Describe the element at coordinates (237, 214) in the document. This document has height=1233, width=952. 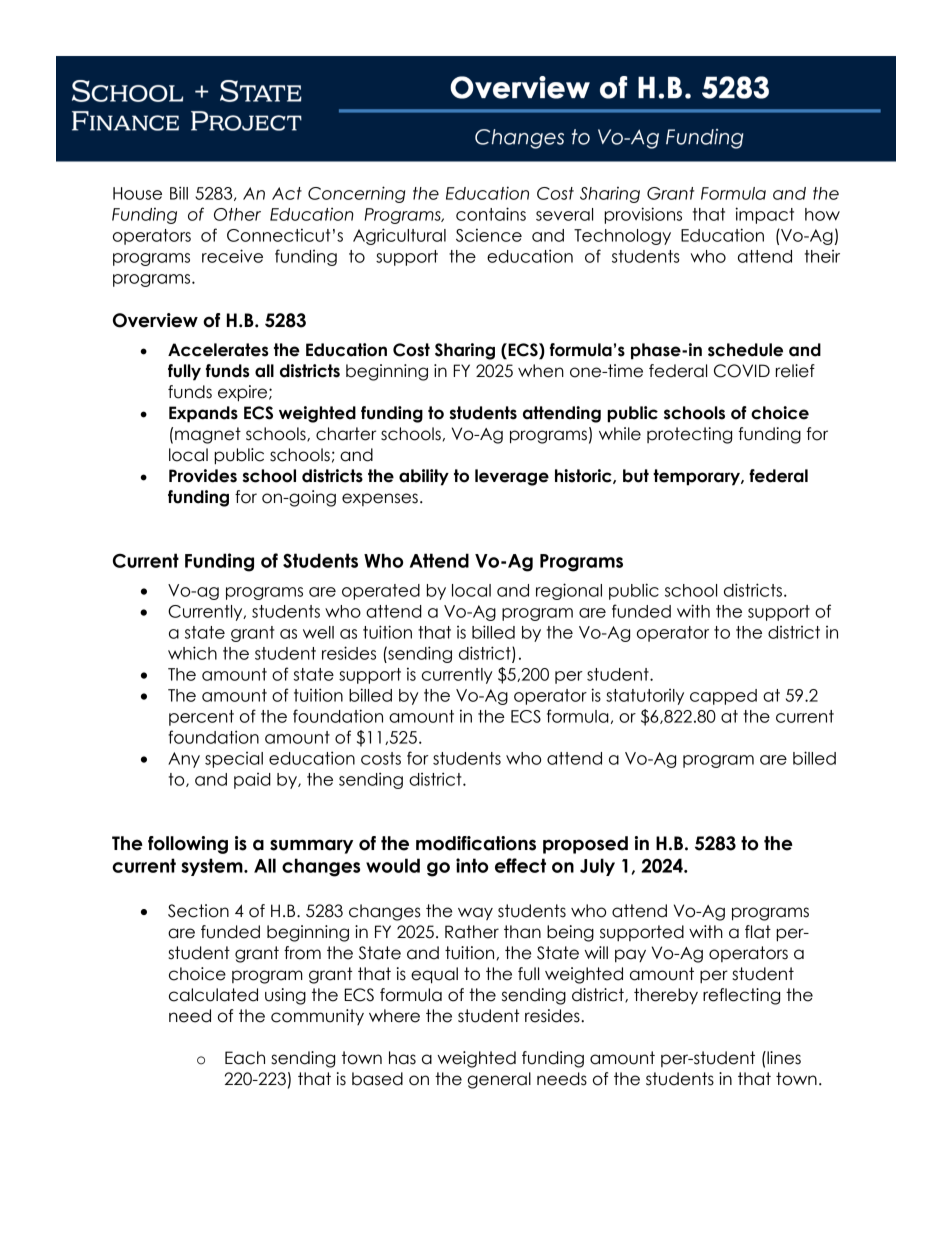
I see `Other` at that location.
